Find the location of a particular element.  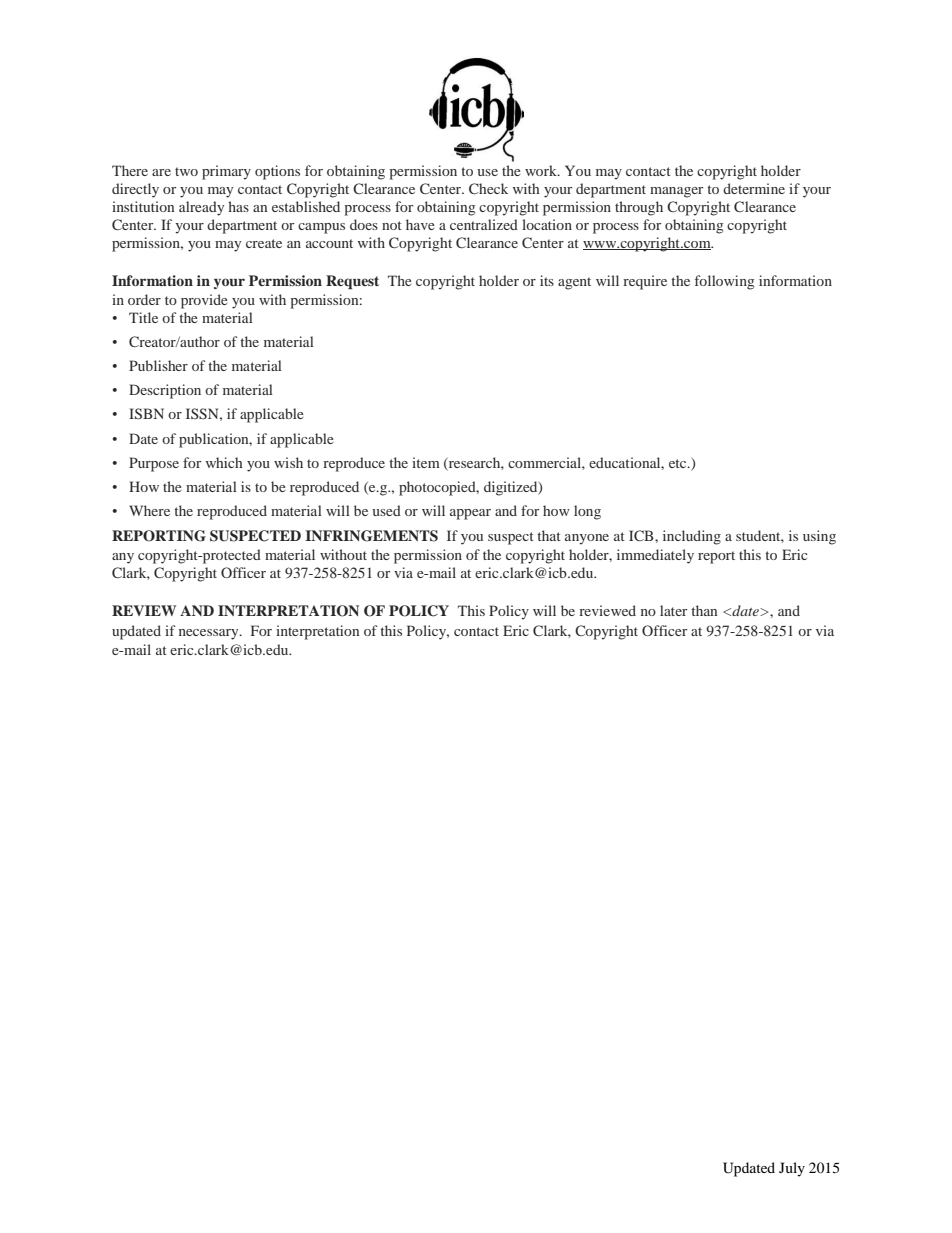

including is located at coordinates (692, 537).
